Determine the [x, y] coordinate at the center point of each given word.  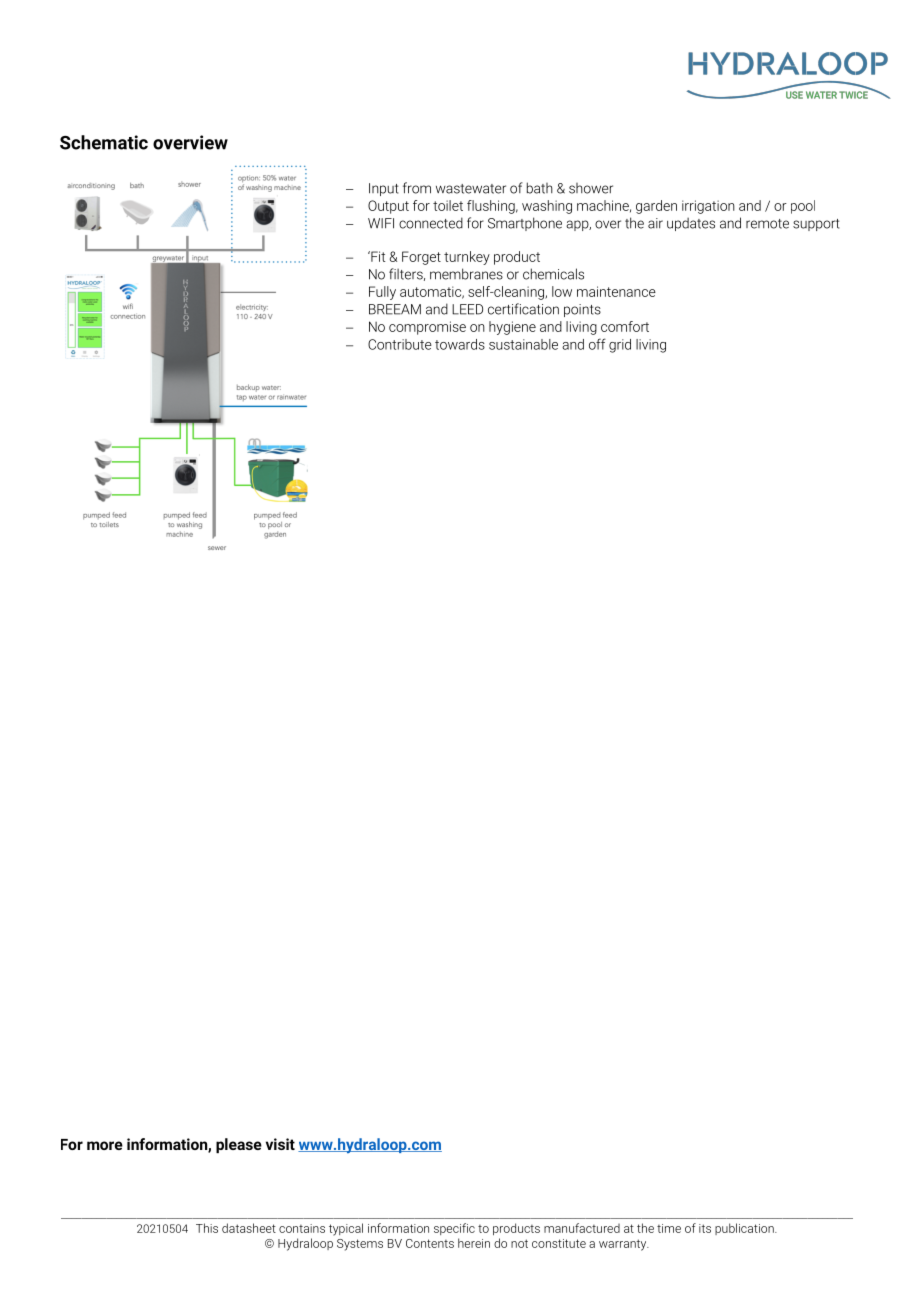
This [207, 1228]
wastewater [471, 189]
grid [620, 346]
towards [460, 344]
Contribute [400, 344]
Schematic [104, 142]
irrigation [708, 207]
